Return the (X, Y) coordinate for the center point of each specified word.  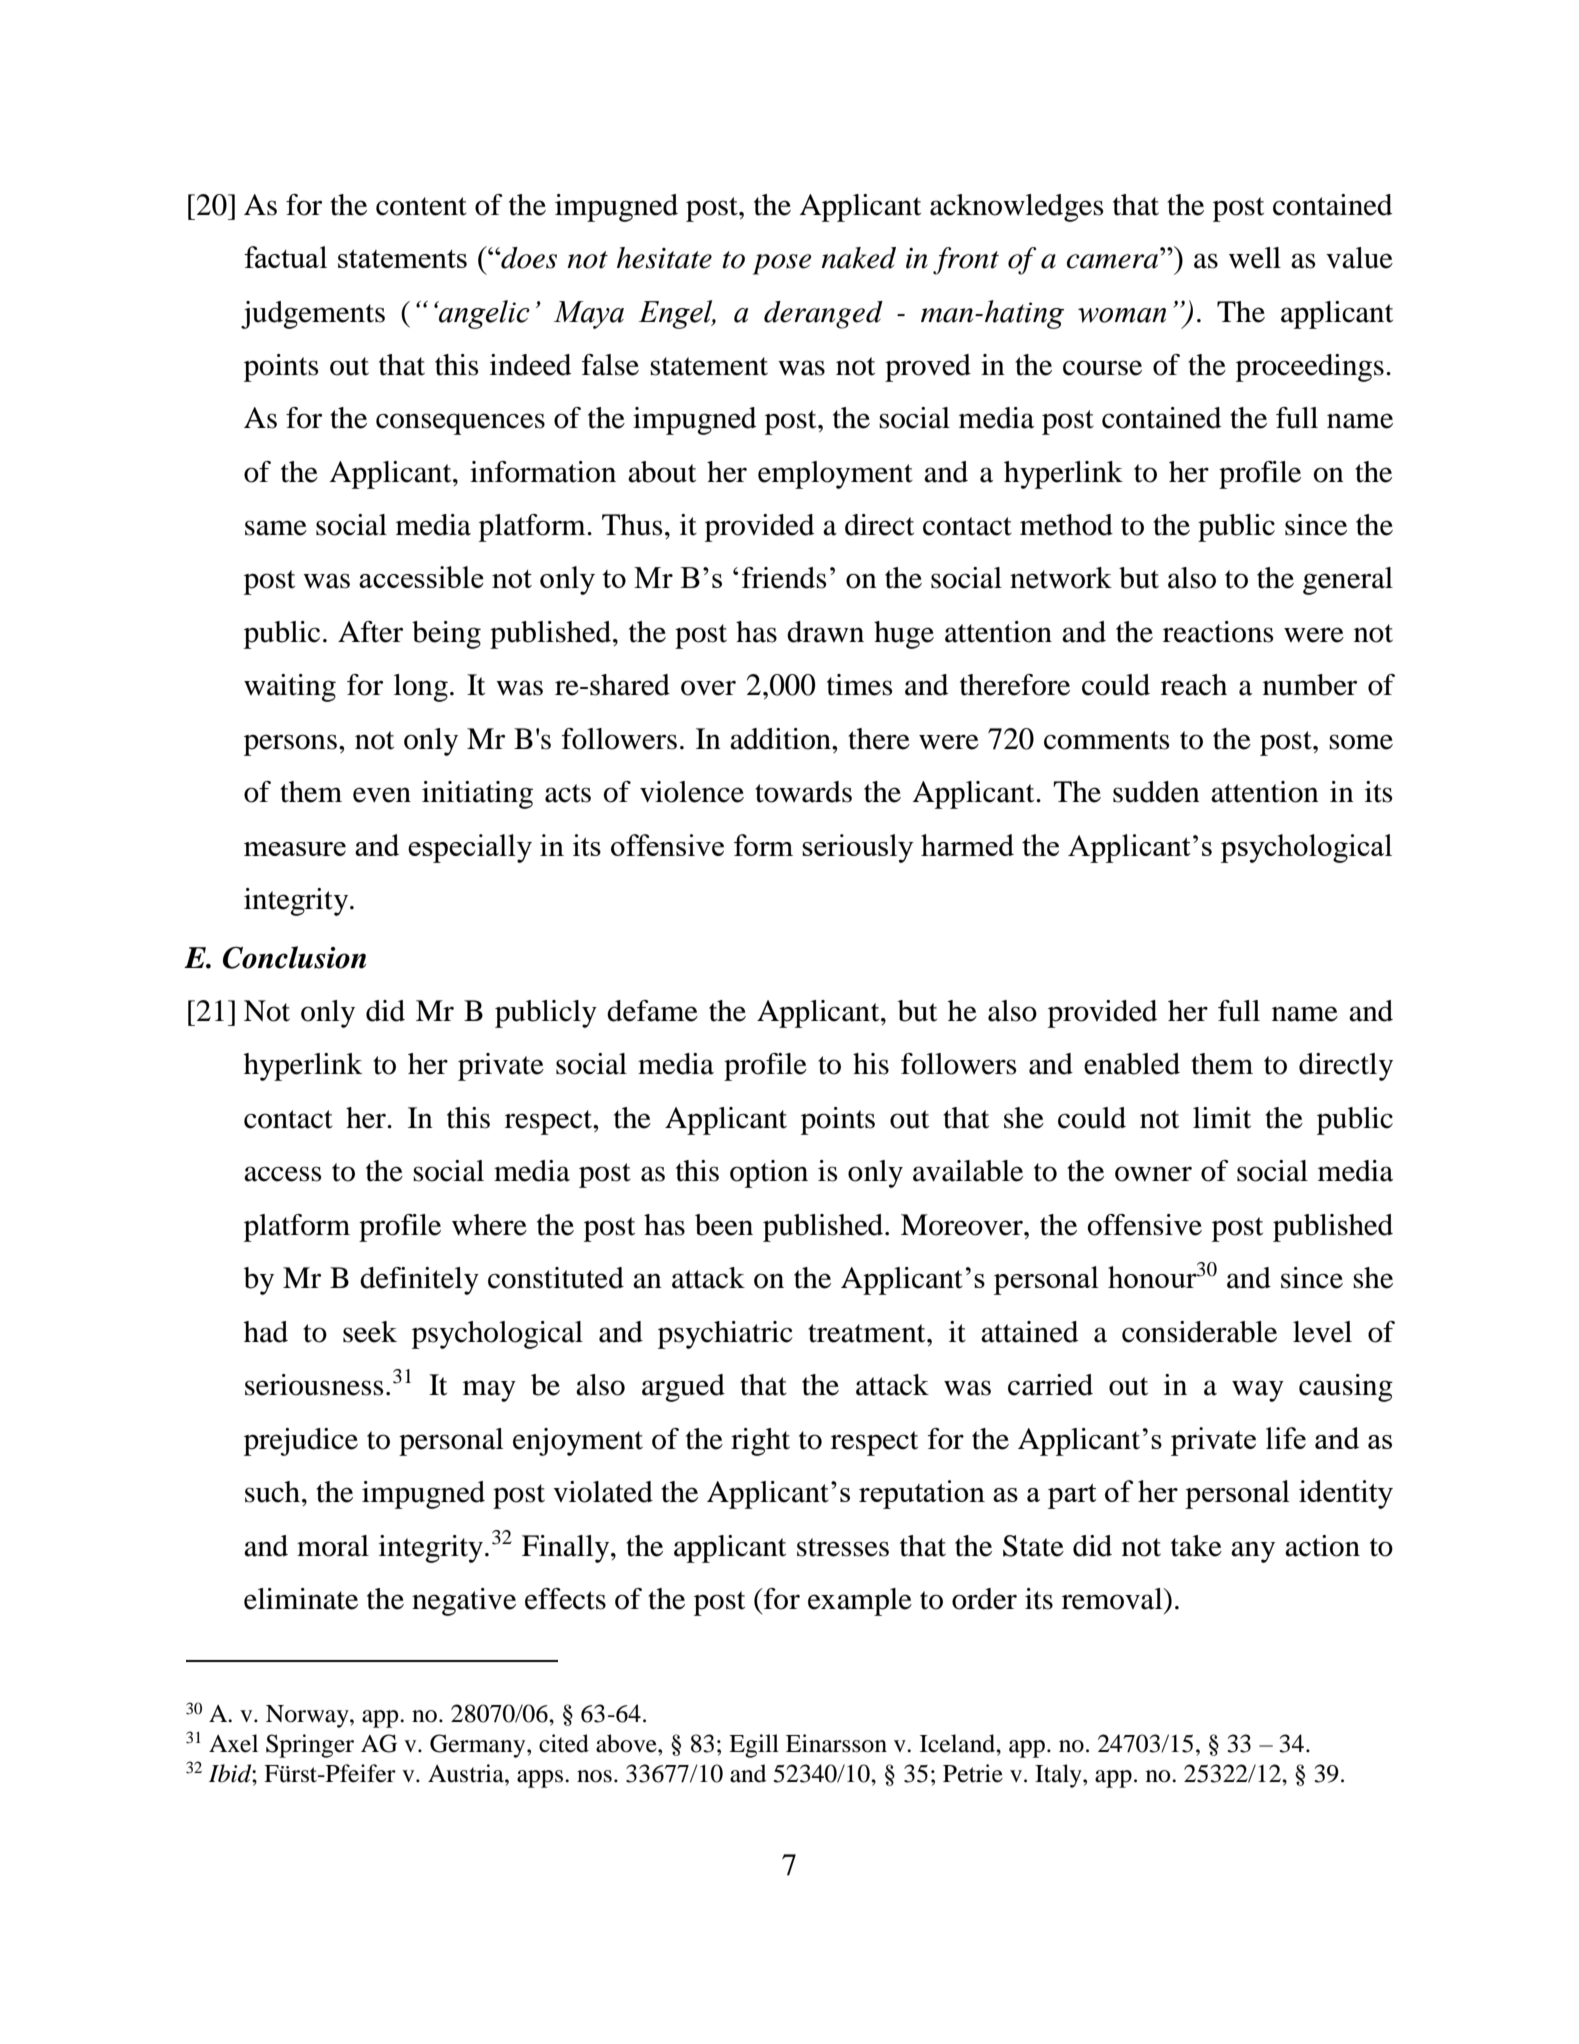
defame (652, 1011)
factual (285, 257)
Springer (310, 1746)
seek (370, 1332)
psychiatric (725, 1335)
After (370, 632)
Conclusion (294, 957)
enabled (1132, 1064)
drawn (825, 632)
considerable (1199, 1332)
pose (782, 264)
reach (1194, 685)
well (1255, 258)
